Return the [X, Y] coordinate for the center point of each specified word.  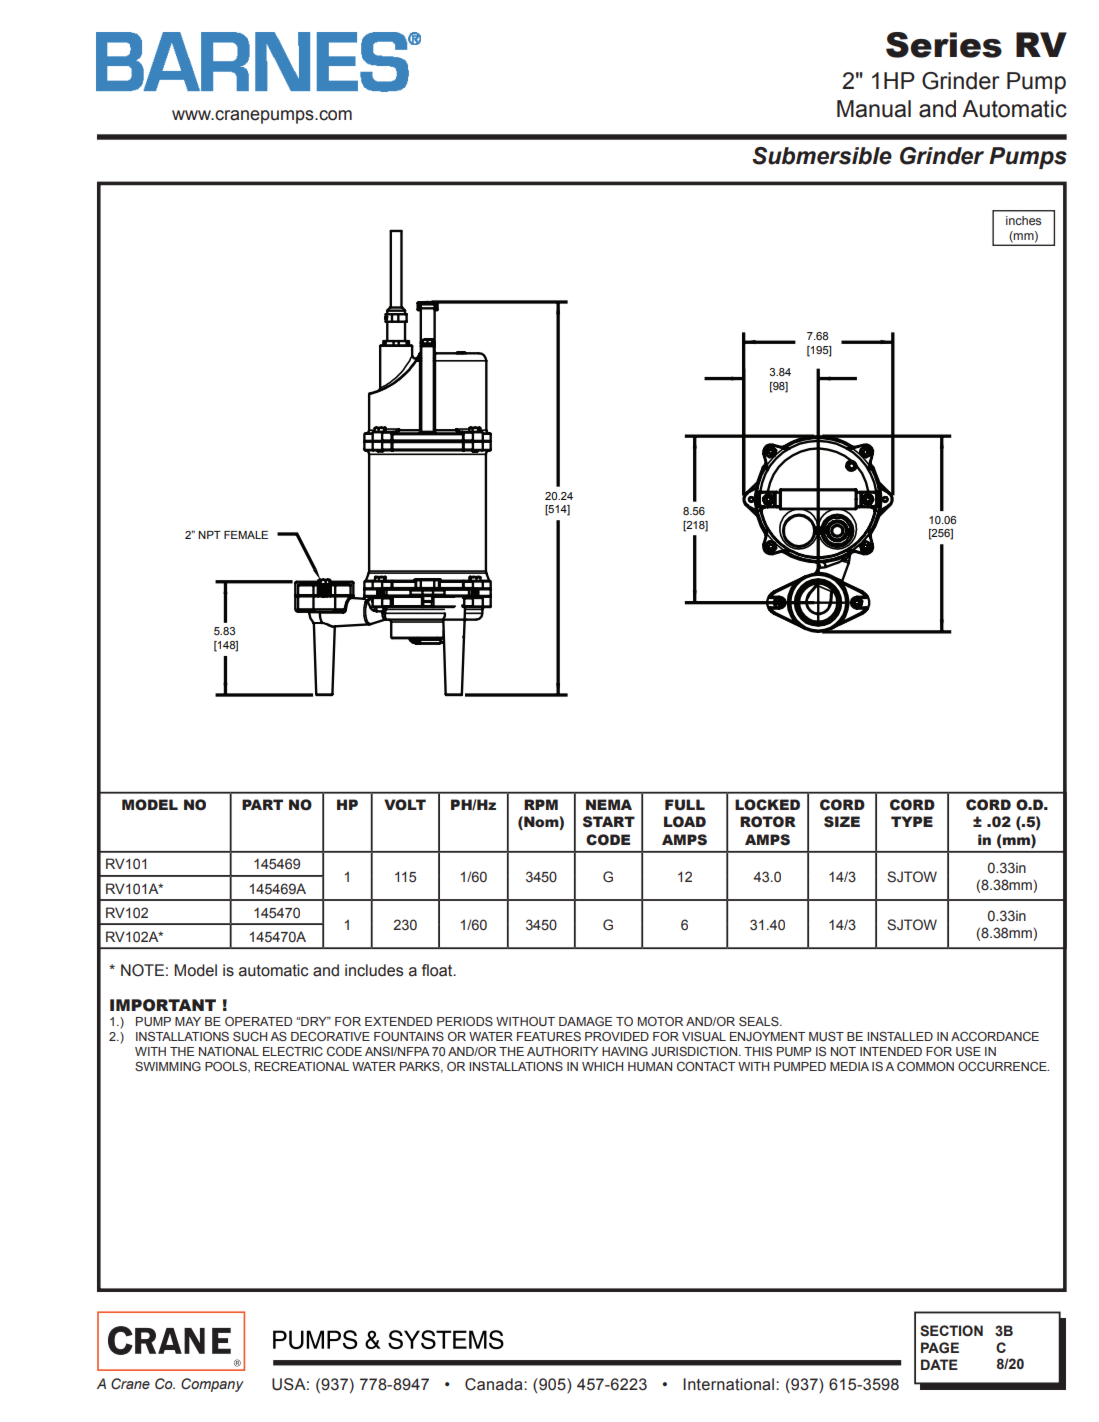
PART [262, 804]
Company [212, 1385]
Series [944, 45]
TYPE [912, 821]
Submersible [822, 156]
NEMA [609, 804]
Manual [874, 109]
